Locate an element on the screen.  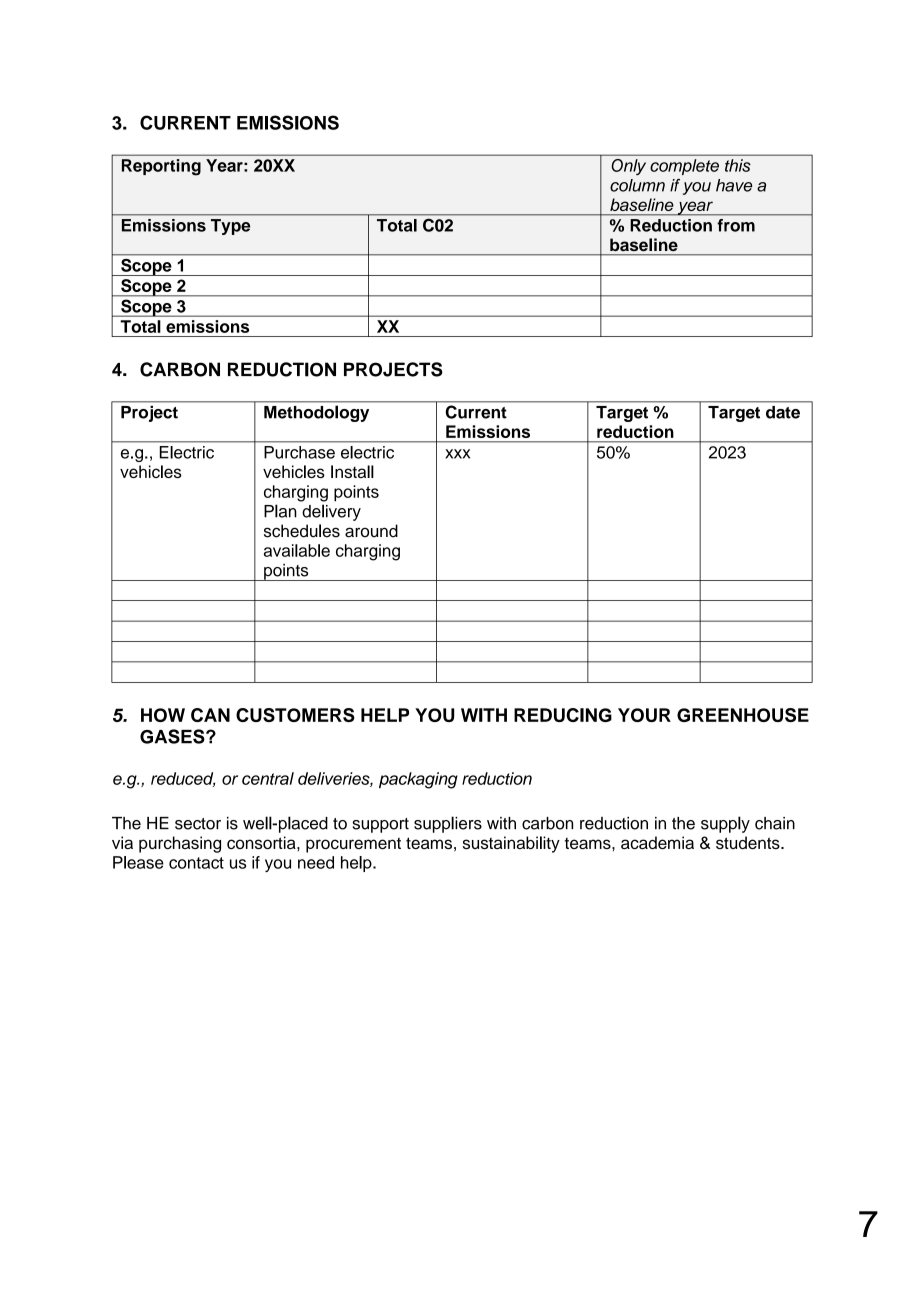
column is located at coordinates (637, 185).
